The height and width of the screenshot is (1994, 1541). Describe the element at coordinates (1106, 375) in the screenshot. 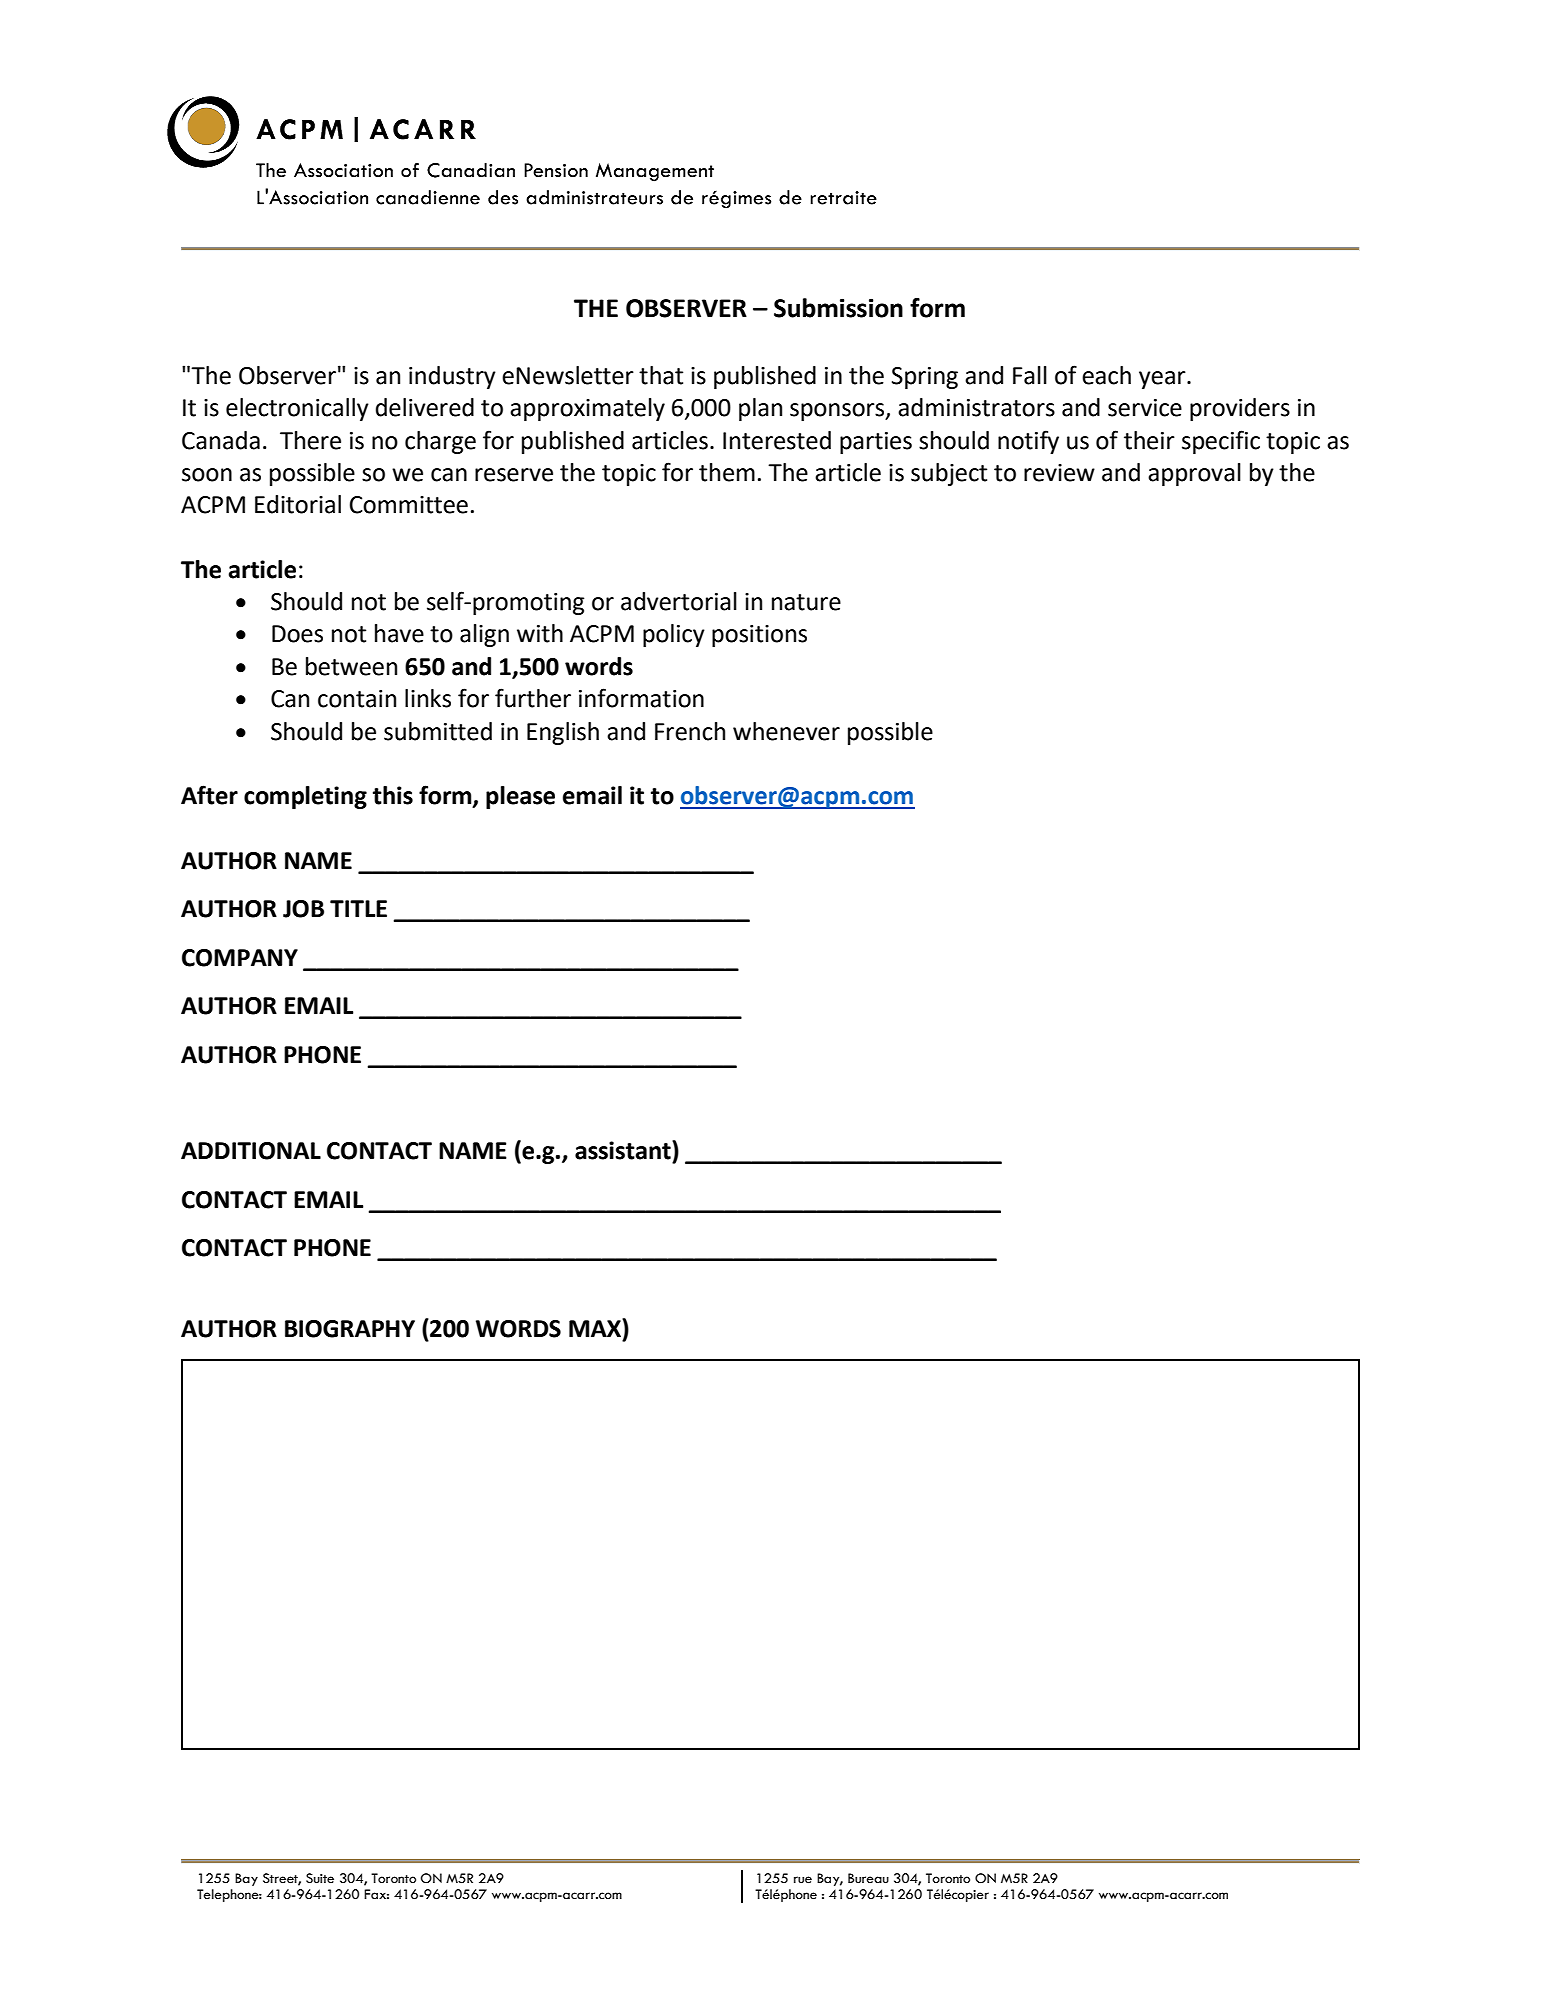

I see `each` at that location.
